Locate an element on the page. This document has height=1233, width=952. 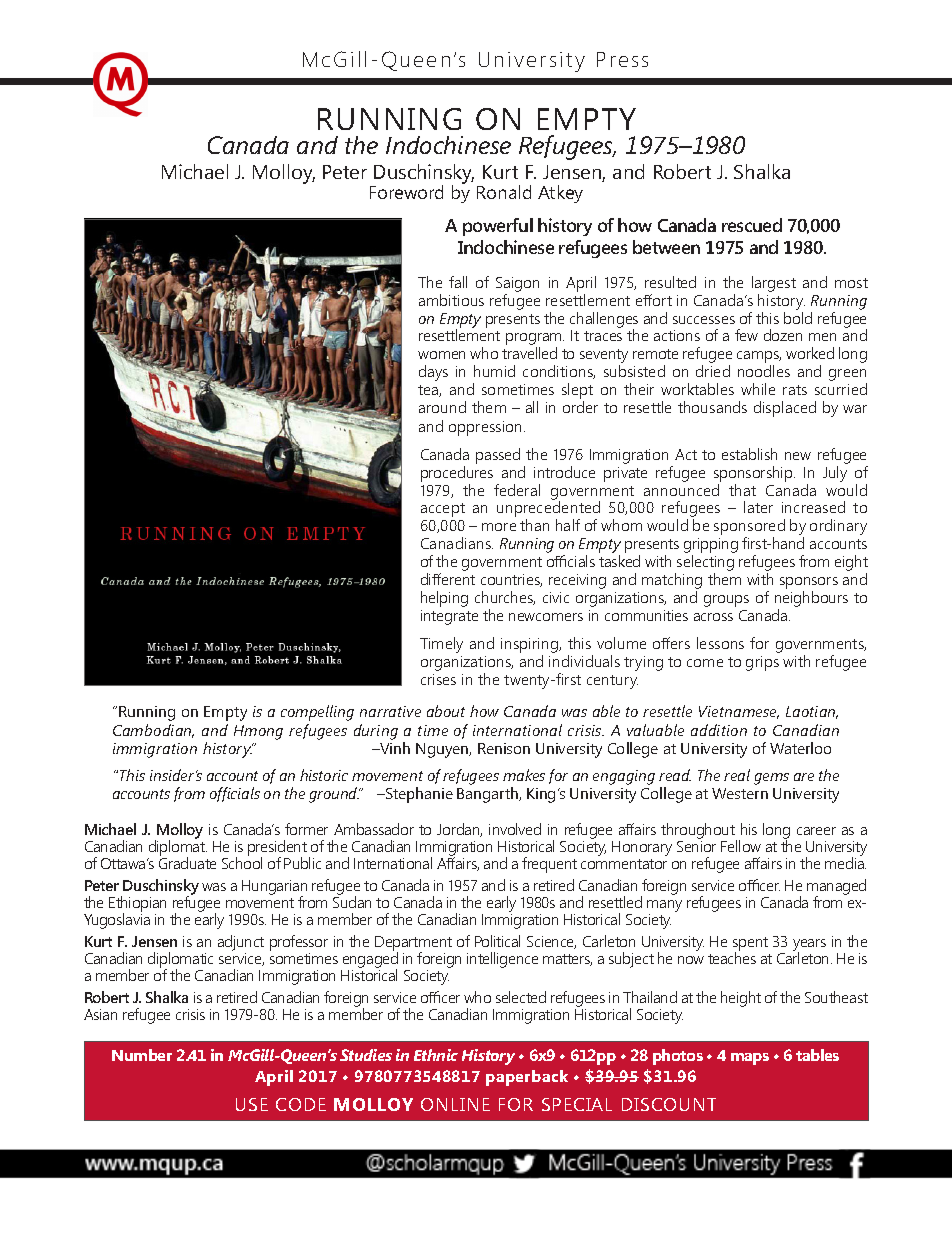
more is located at coordinates (499, 527).
